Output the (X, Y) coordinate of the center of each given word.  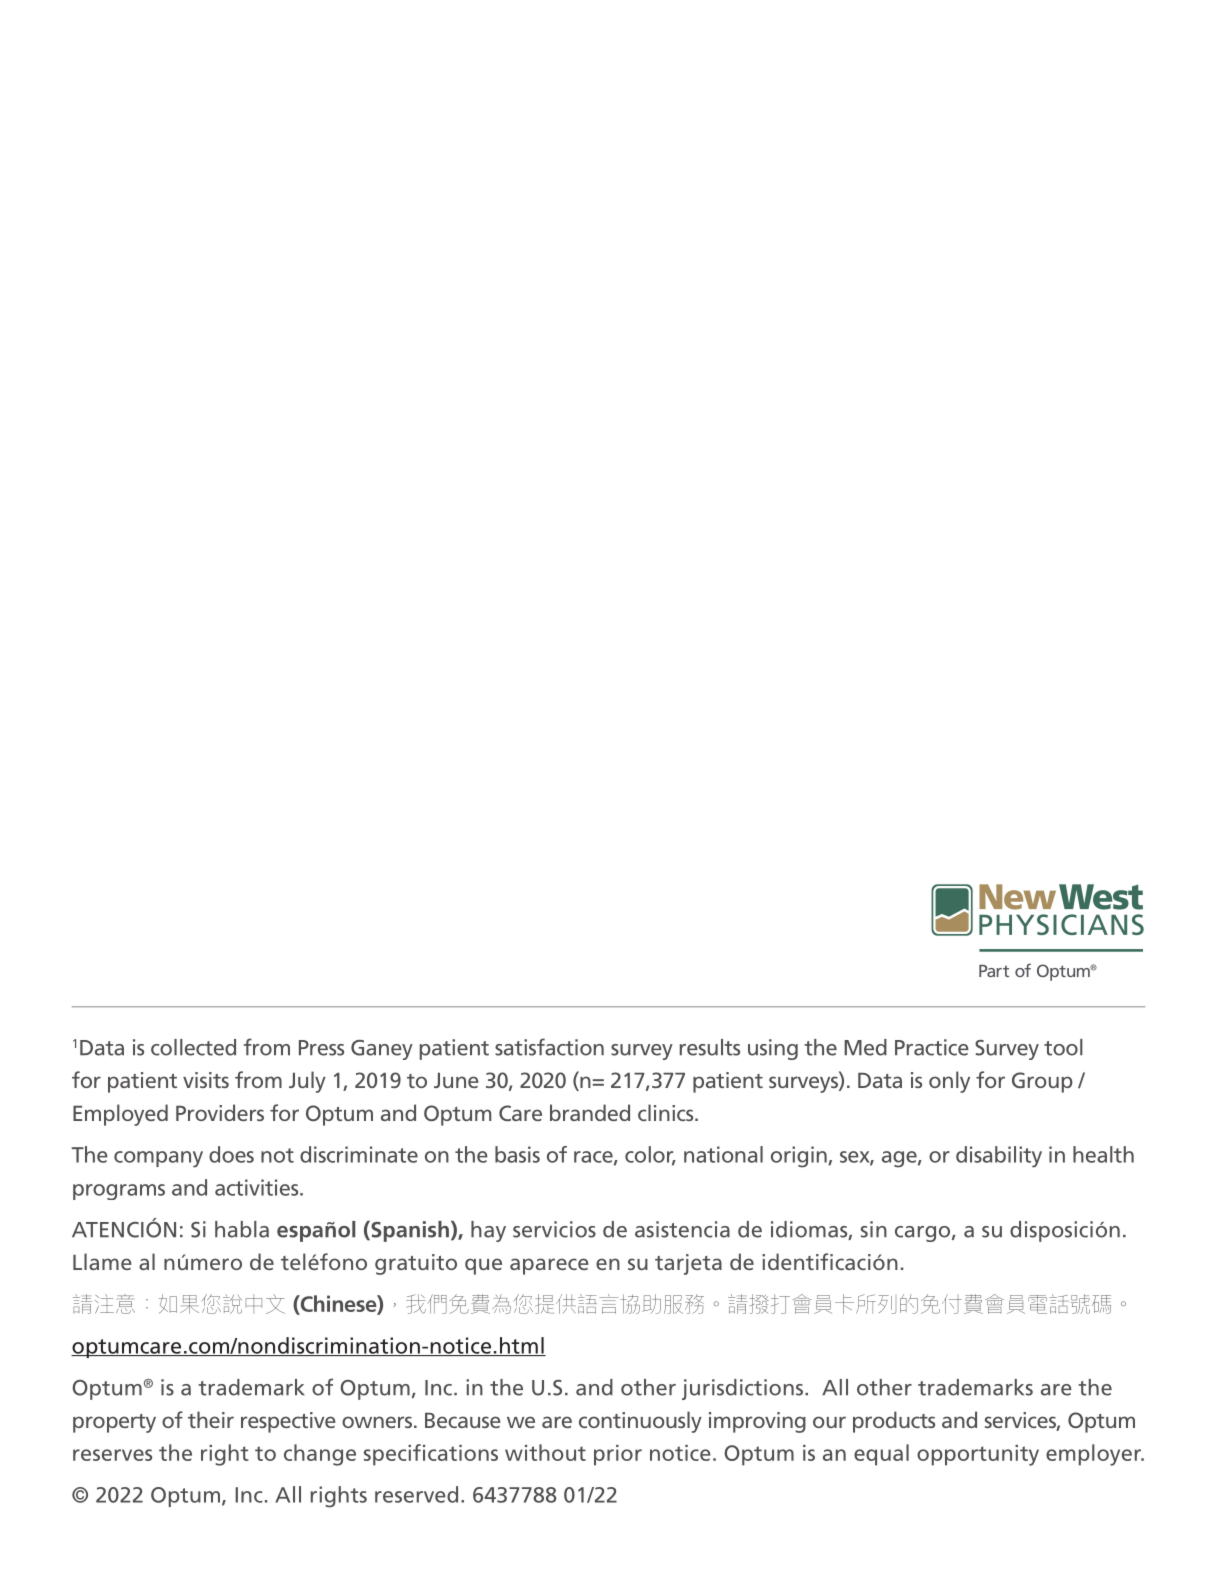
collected (193, 1047)
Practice (932, 1047)
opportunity (978, 1455)
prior (618, 1455)
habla (242, 1229)
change (320, 1455)
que (483, 1266)
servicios (554, 1229)
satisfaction (549, 1047)
